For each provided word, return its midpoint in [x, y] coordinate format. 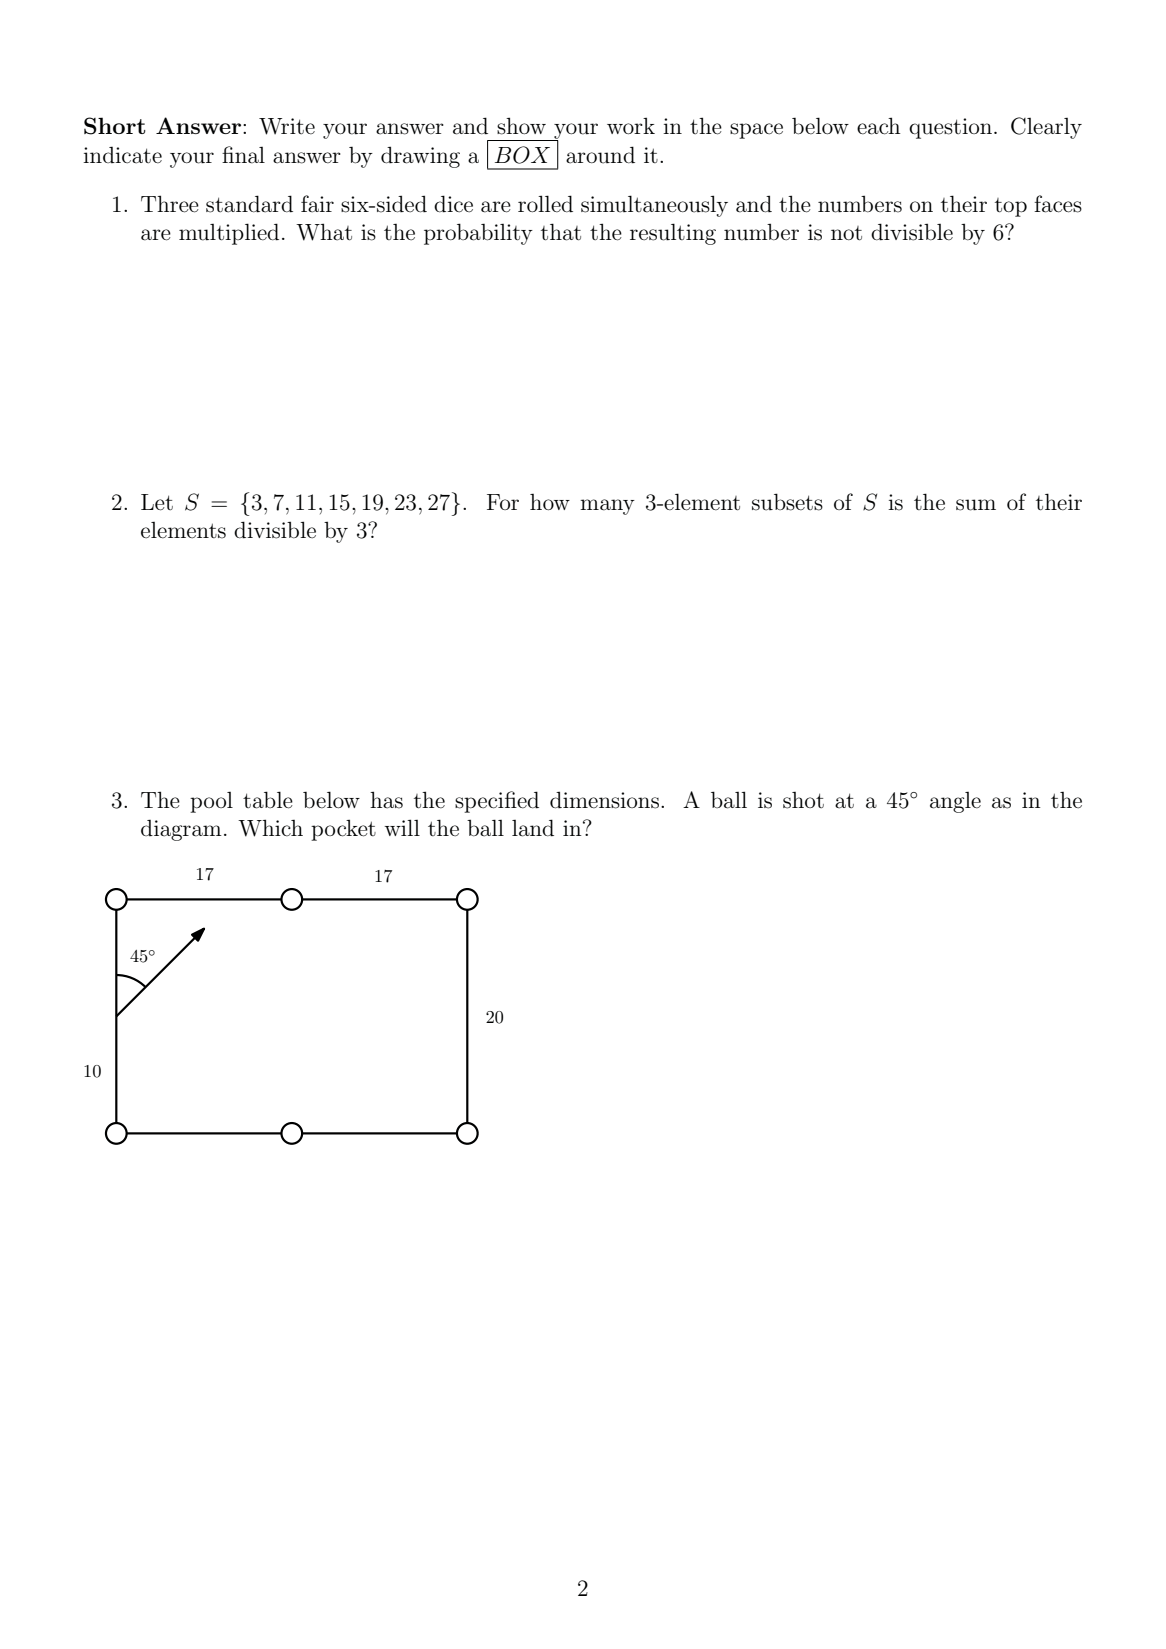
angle [955, 802]
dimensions [604, 800]
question [952, 128]
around [600, 155]
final [243, 155]
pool [211, 802]
